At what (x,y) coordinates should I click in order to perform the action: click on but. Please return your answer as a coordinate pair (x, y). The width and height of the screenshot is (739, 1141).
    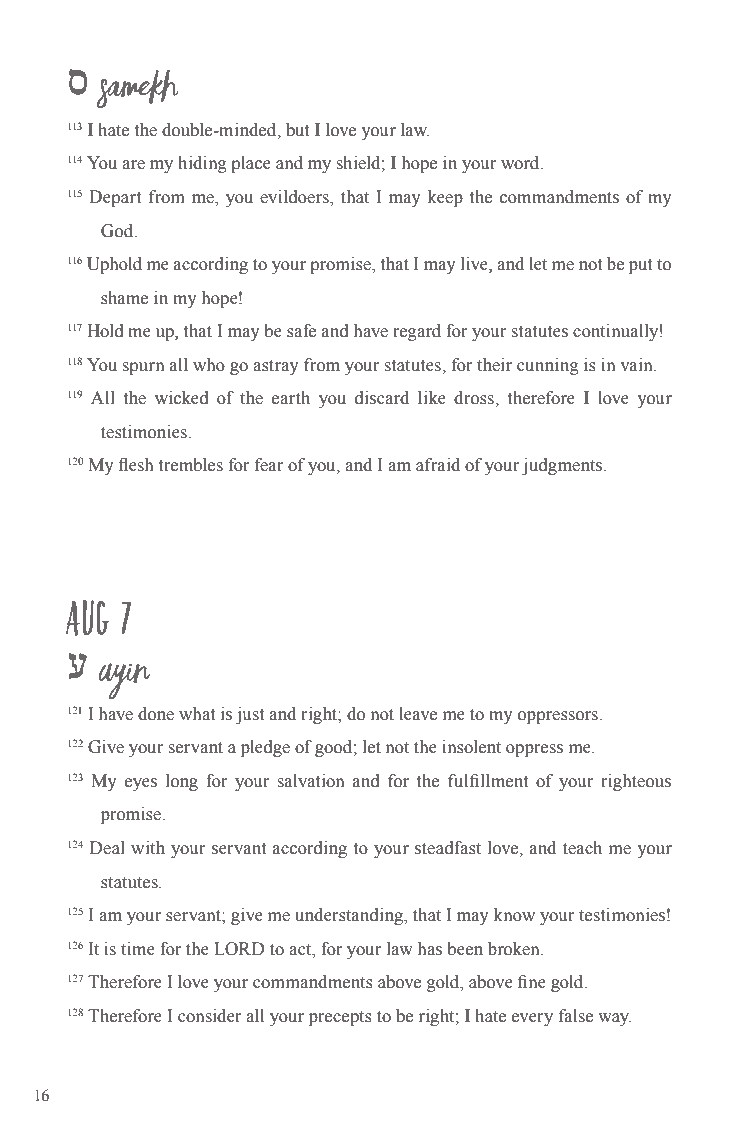
    Looking at the image, I should click on (297, 130).
